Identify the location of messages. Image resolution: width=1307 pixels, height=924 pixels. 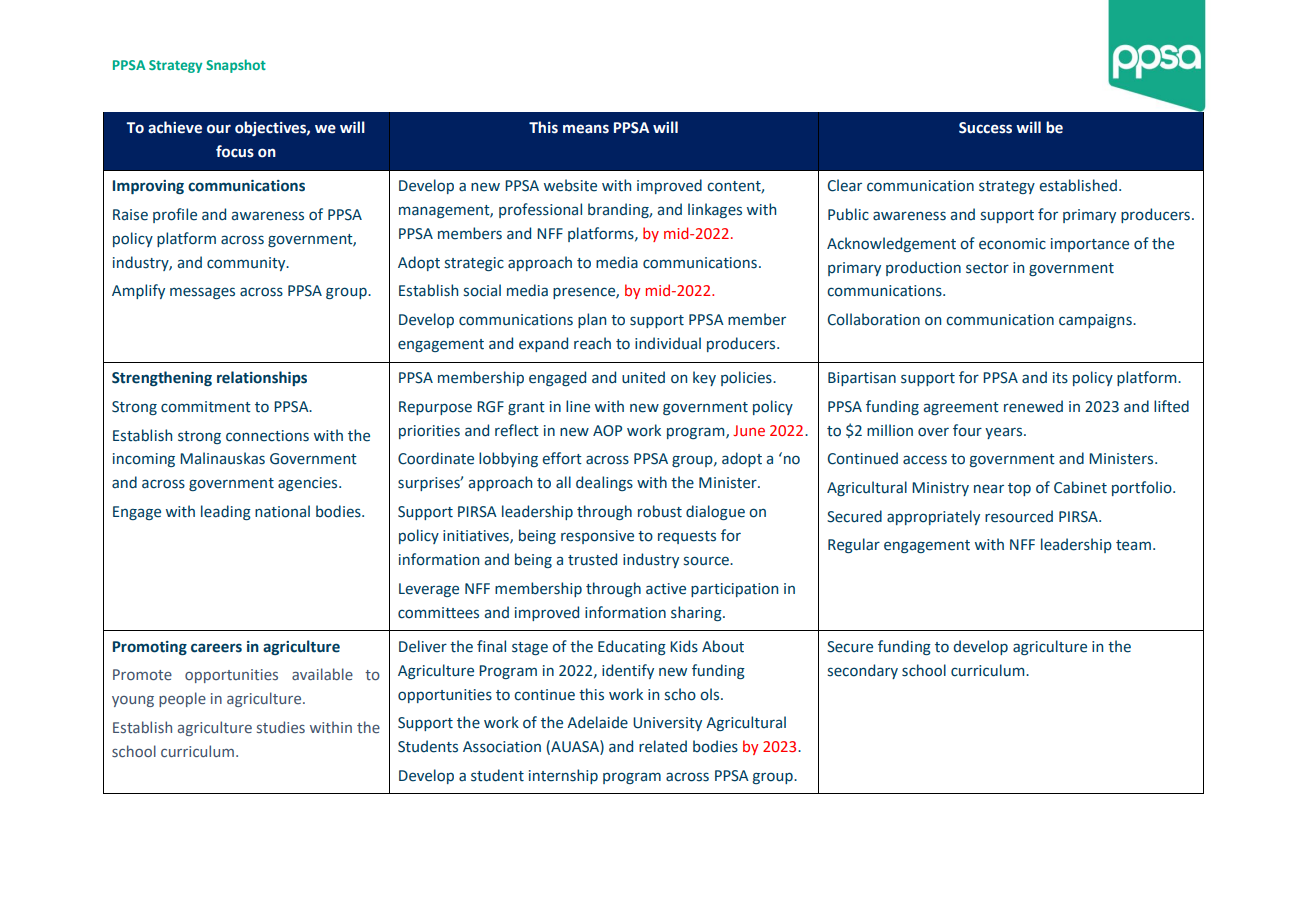
(202, 293).
